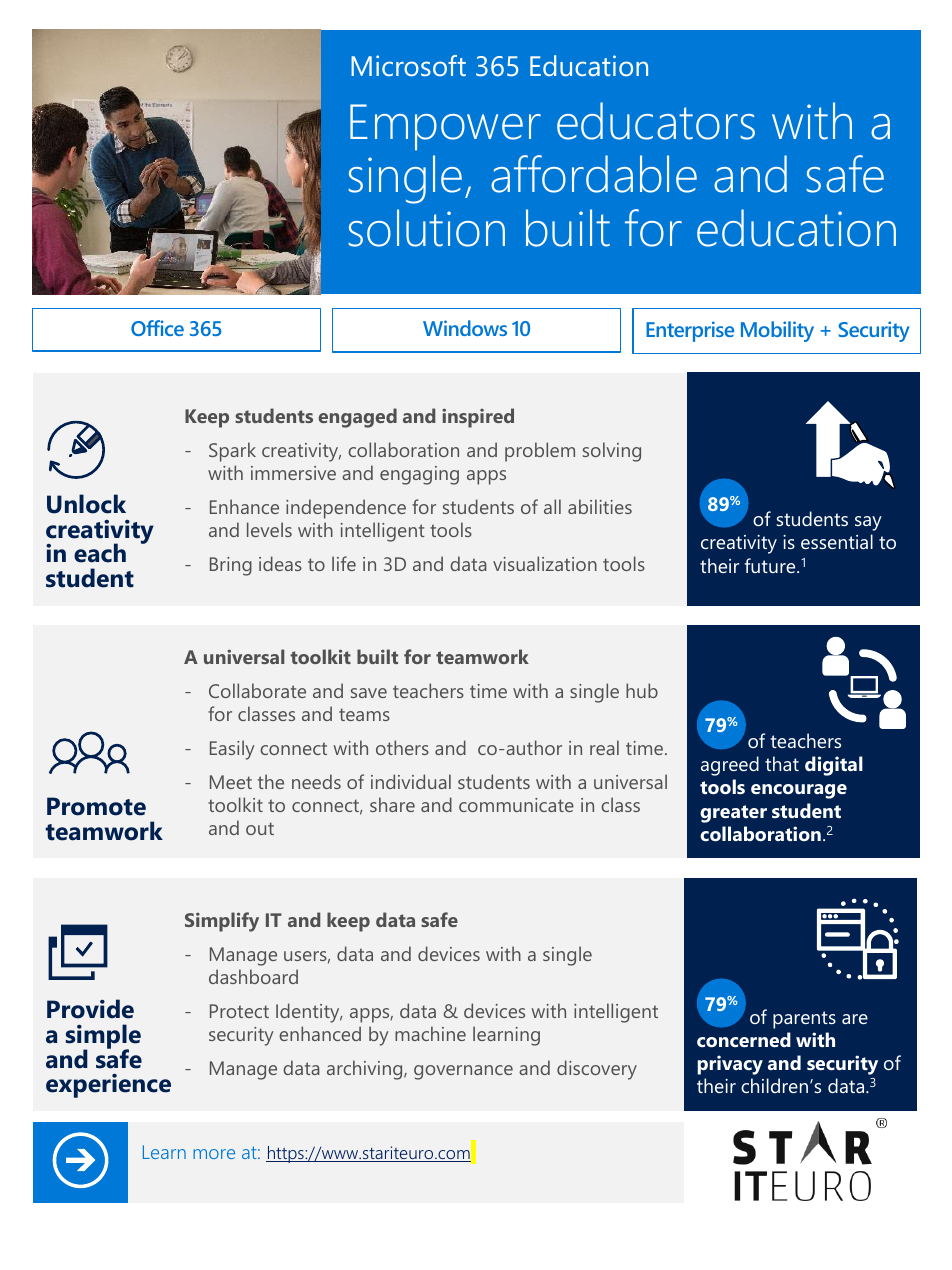  I want to click on Meet, so click(231, 782).
